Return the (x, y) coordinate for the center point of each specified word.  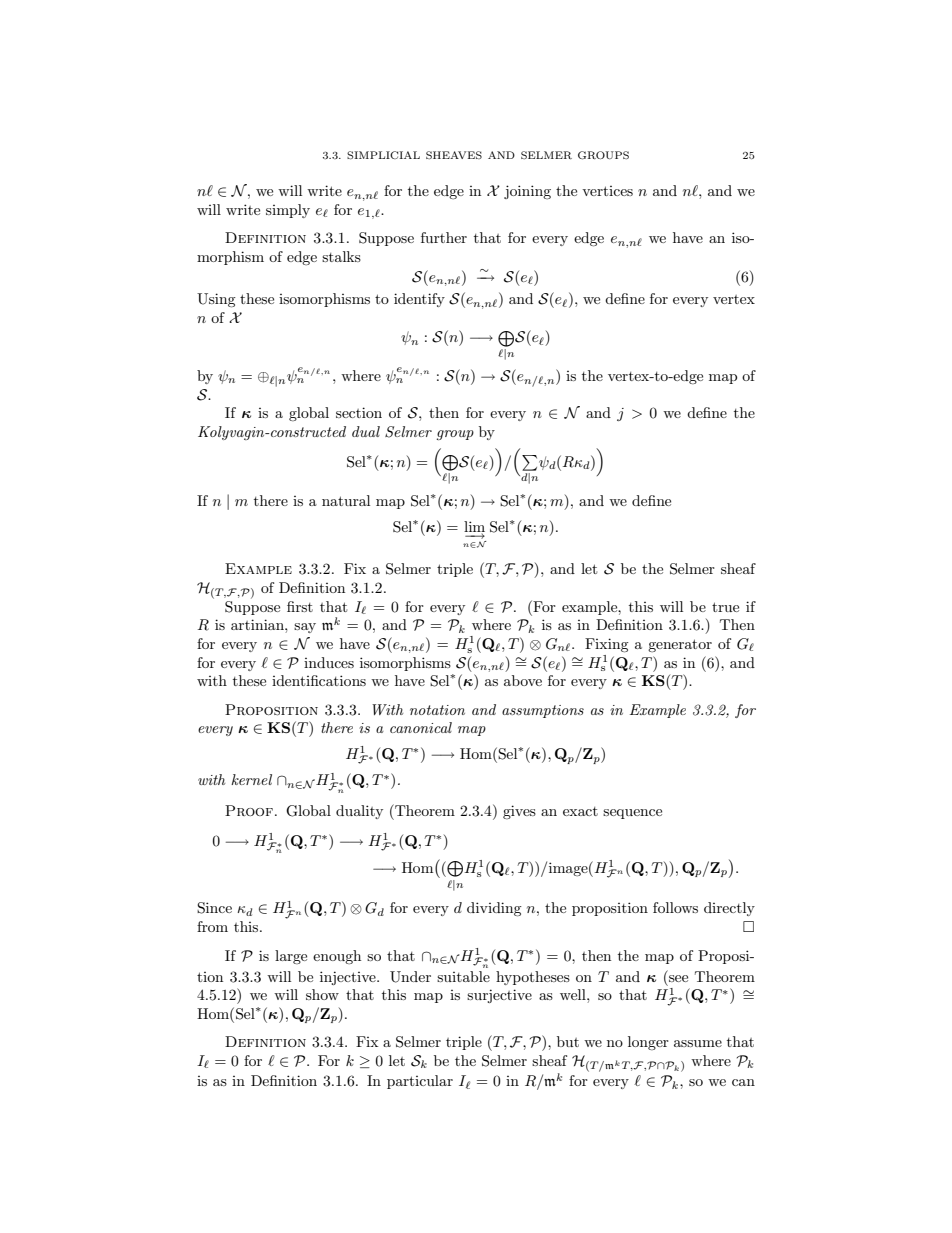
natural (346, 500)
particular (420, 1082)
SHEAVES (454, 155)
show (322, 994)
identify (419, 300)
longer (648, 1043)
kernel (251, 779)
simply (288, 211)
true (725, 607)
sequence (632, 814)
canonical (421, 727)
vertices (607, 191)
